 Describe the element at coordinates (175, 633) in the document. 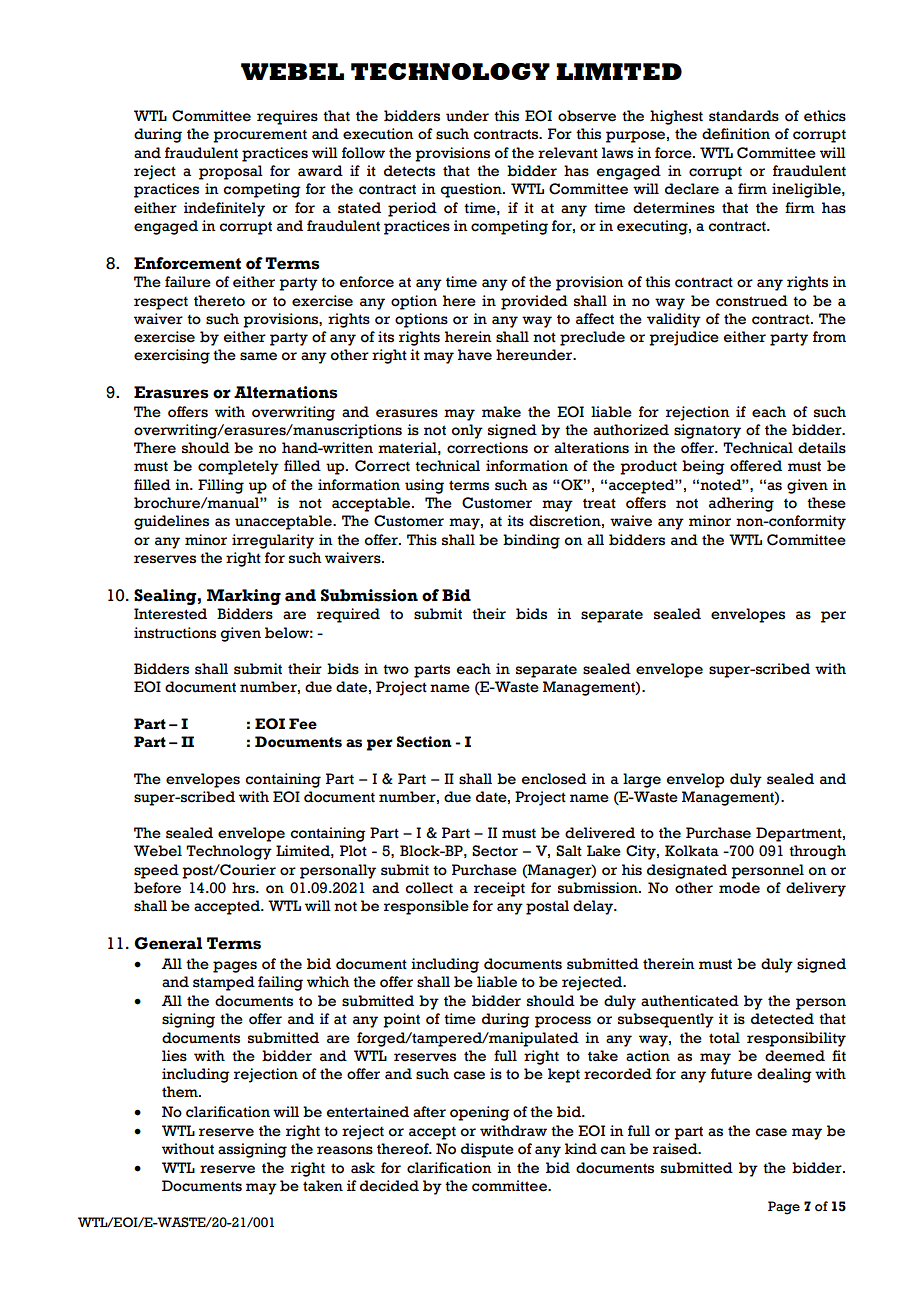

I see `instructions` at that location.
